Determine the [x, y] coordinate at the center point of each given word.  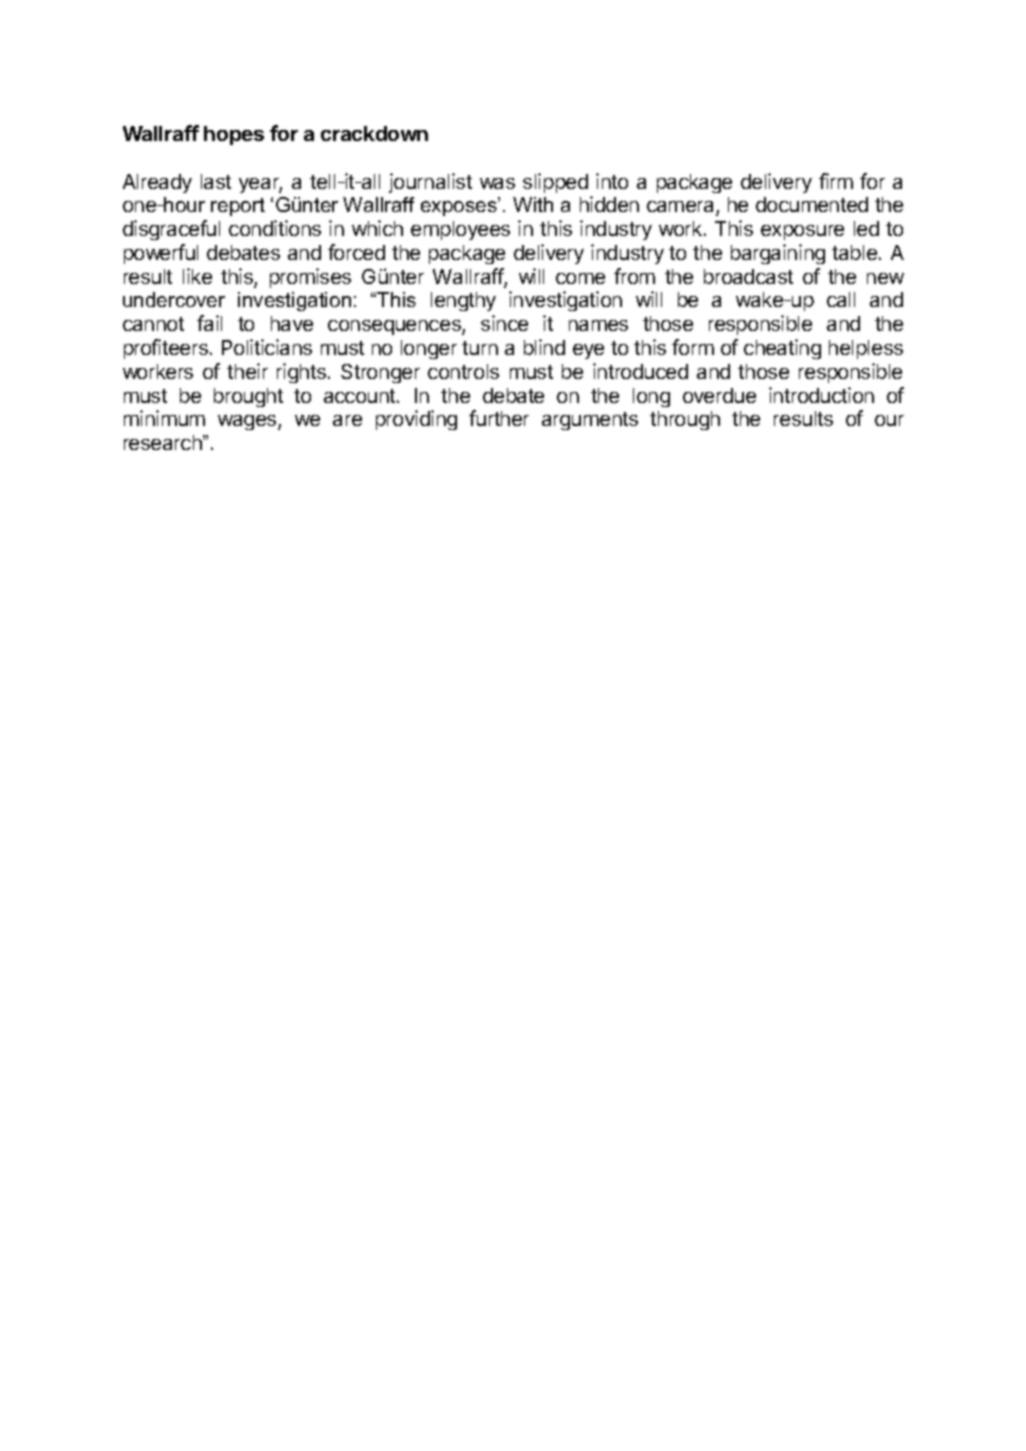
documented [812, 204]
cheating [782, 349]
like [197, 276]
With [533, 204]
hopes [234, 135]
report [238, 207]
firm [836, 181]
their [247, 371]
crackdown [374, 133]
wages [248, 422]
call [841, 299]
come [580, 278]
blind [544, 347]
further [499, 418]
